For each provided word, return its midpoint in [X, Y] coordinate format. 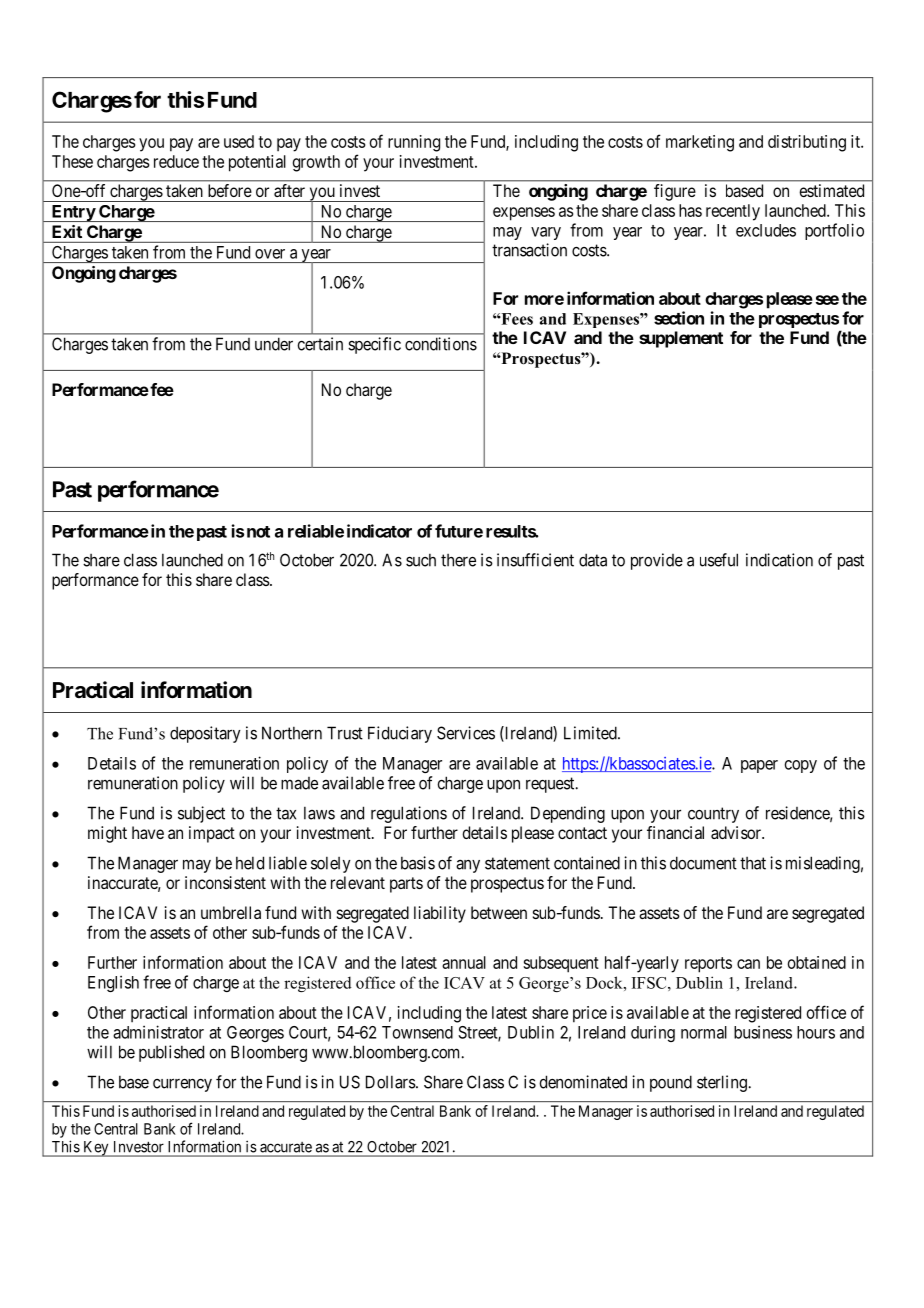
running [414, 143]
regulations [409, 814]
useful [719, 560]
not [258, 532]
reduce [176, 161]
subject [201, 814]
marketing [700, 143]
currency [182, 1085]
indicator [379, 531]
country [713, 815]
